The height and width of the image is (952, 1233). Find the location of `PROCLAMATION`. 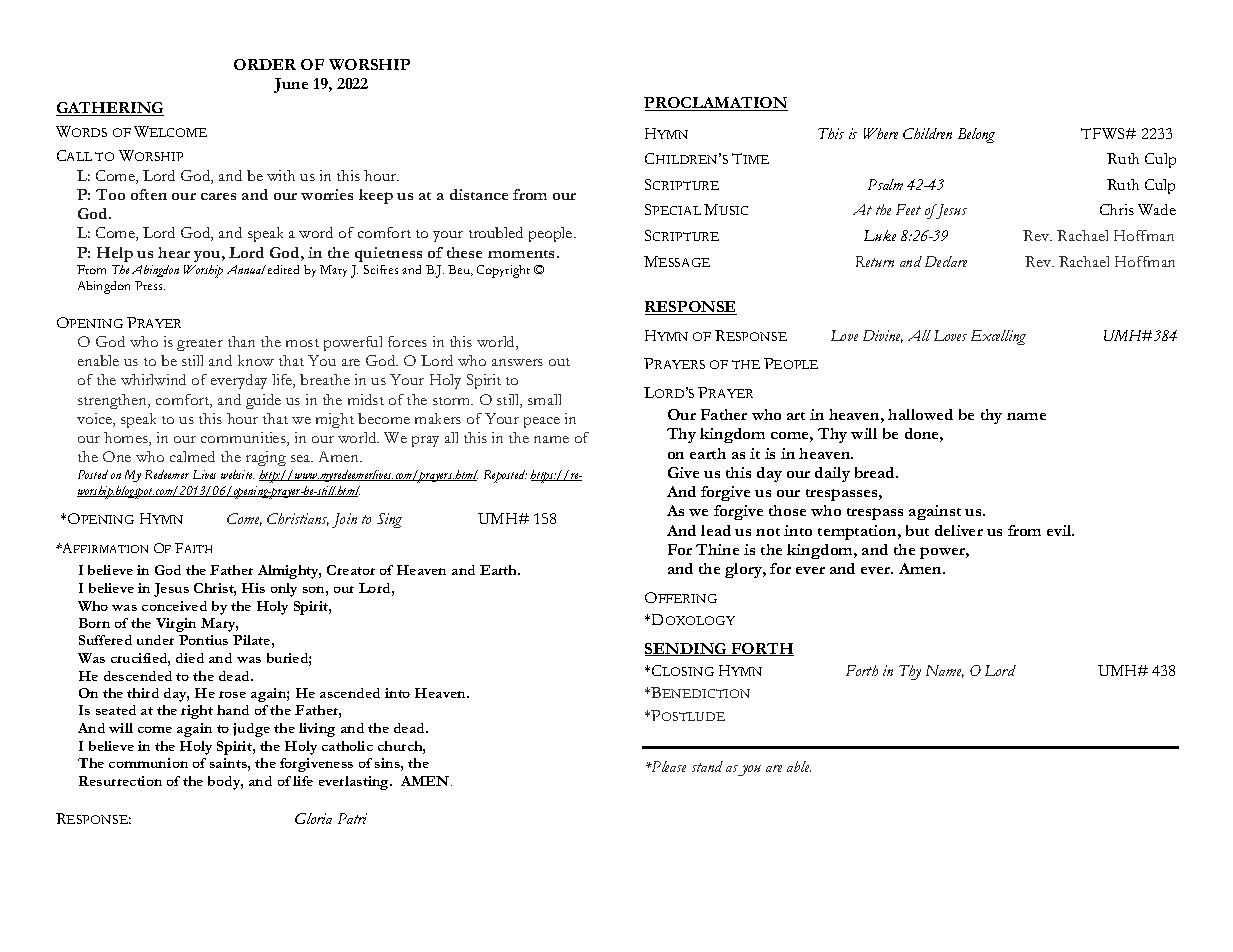

PROCLAMATION is located at coordinates (716, 104).
